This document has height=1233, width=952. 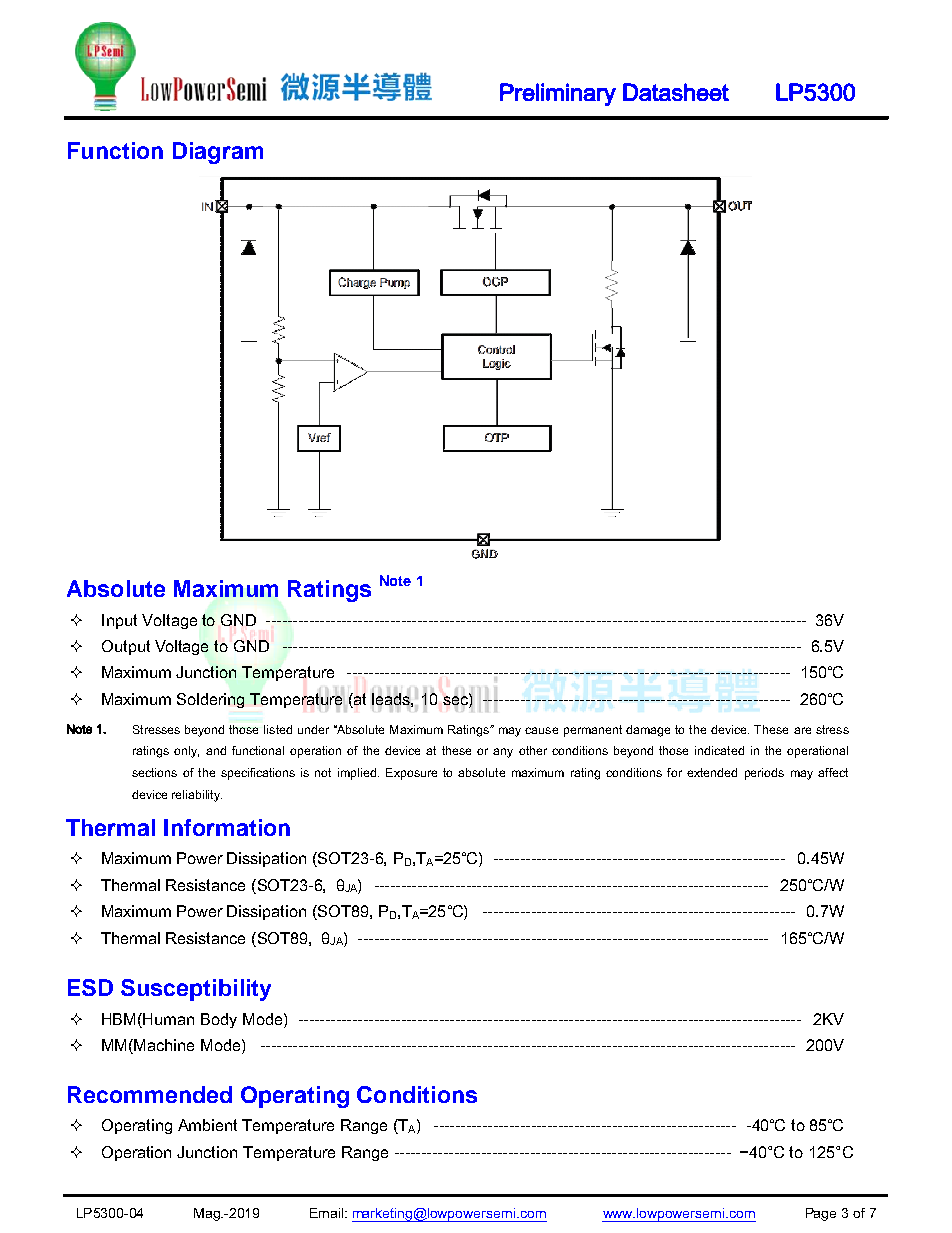 What do you see at coordinates (218, 153) in the document?
I see `Diagram` at bounding box center [218, 153].
